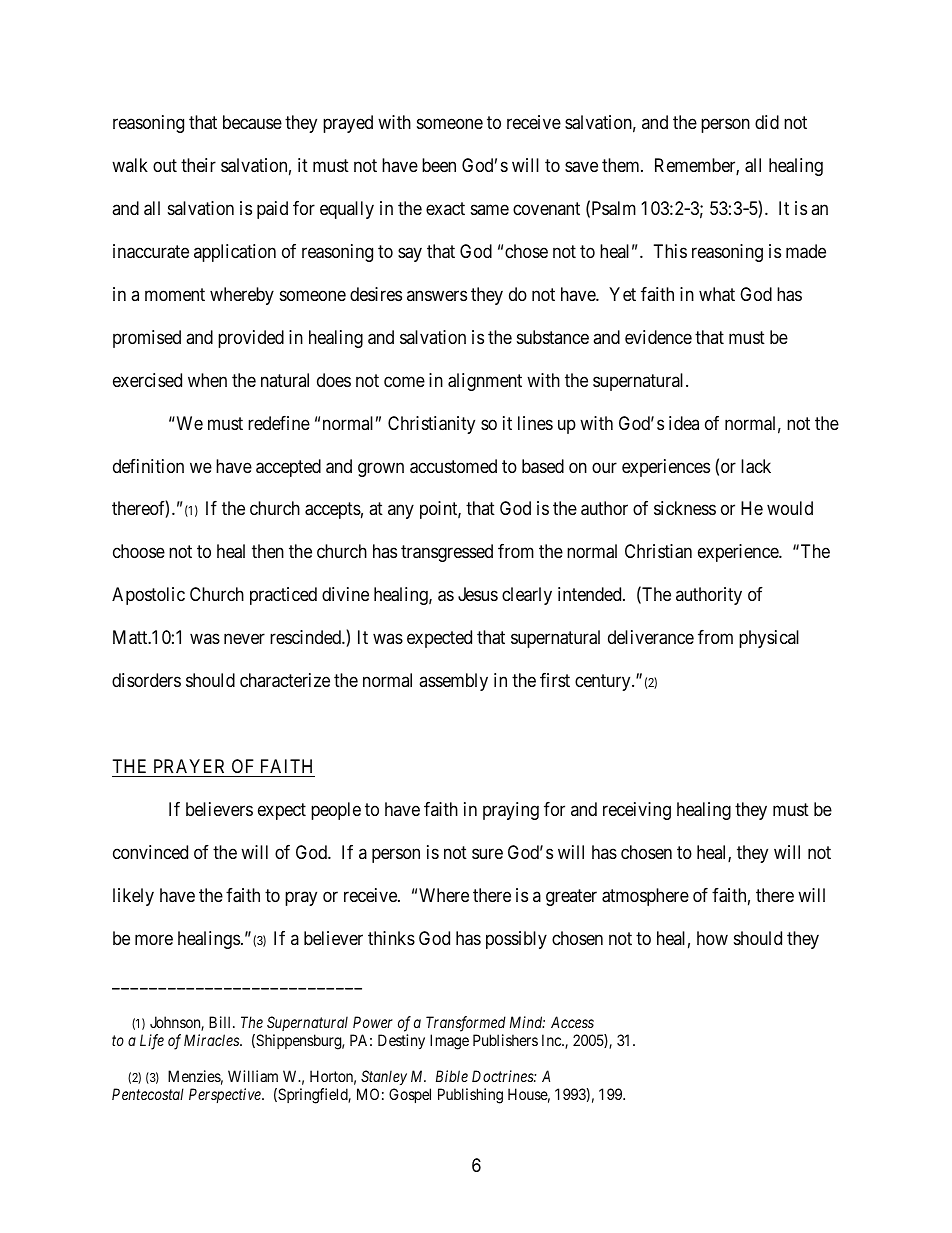 Image resolution: width=952 pixels, height=1233 pixels. Describe the element at coordinates (572, 1022) in the screenshot. I see `Access` at that location.
